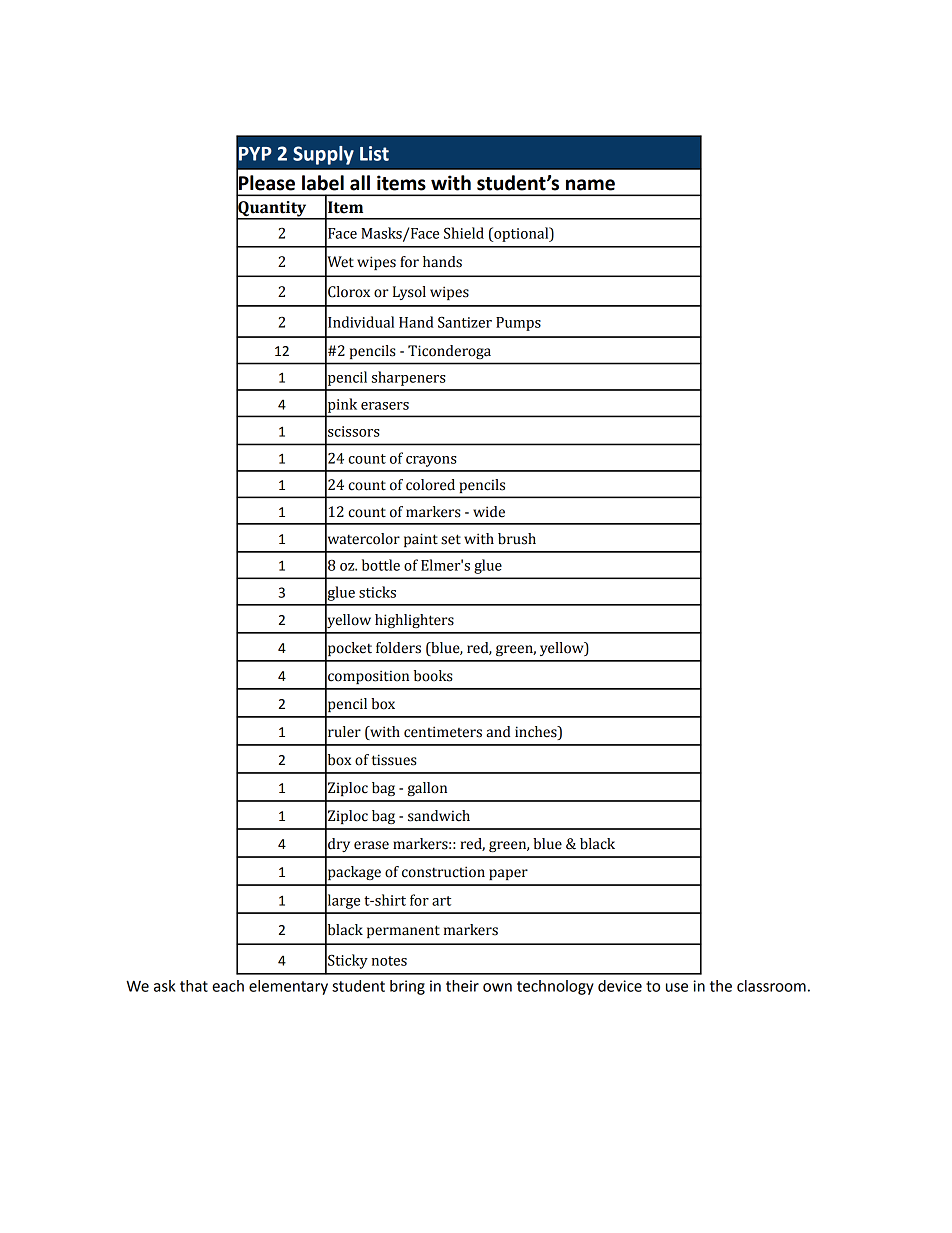 The width and height of the document is (952, 1233). Describe the element at coordinates (590, 185) in the document. I see `name` at that location.
